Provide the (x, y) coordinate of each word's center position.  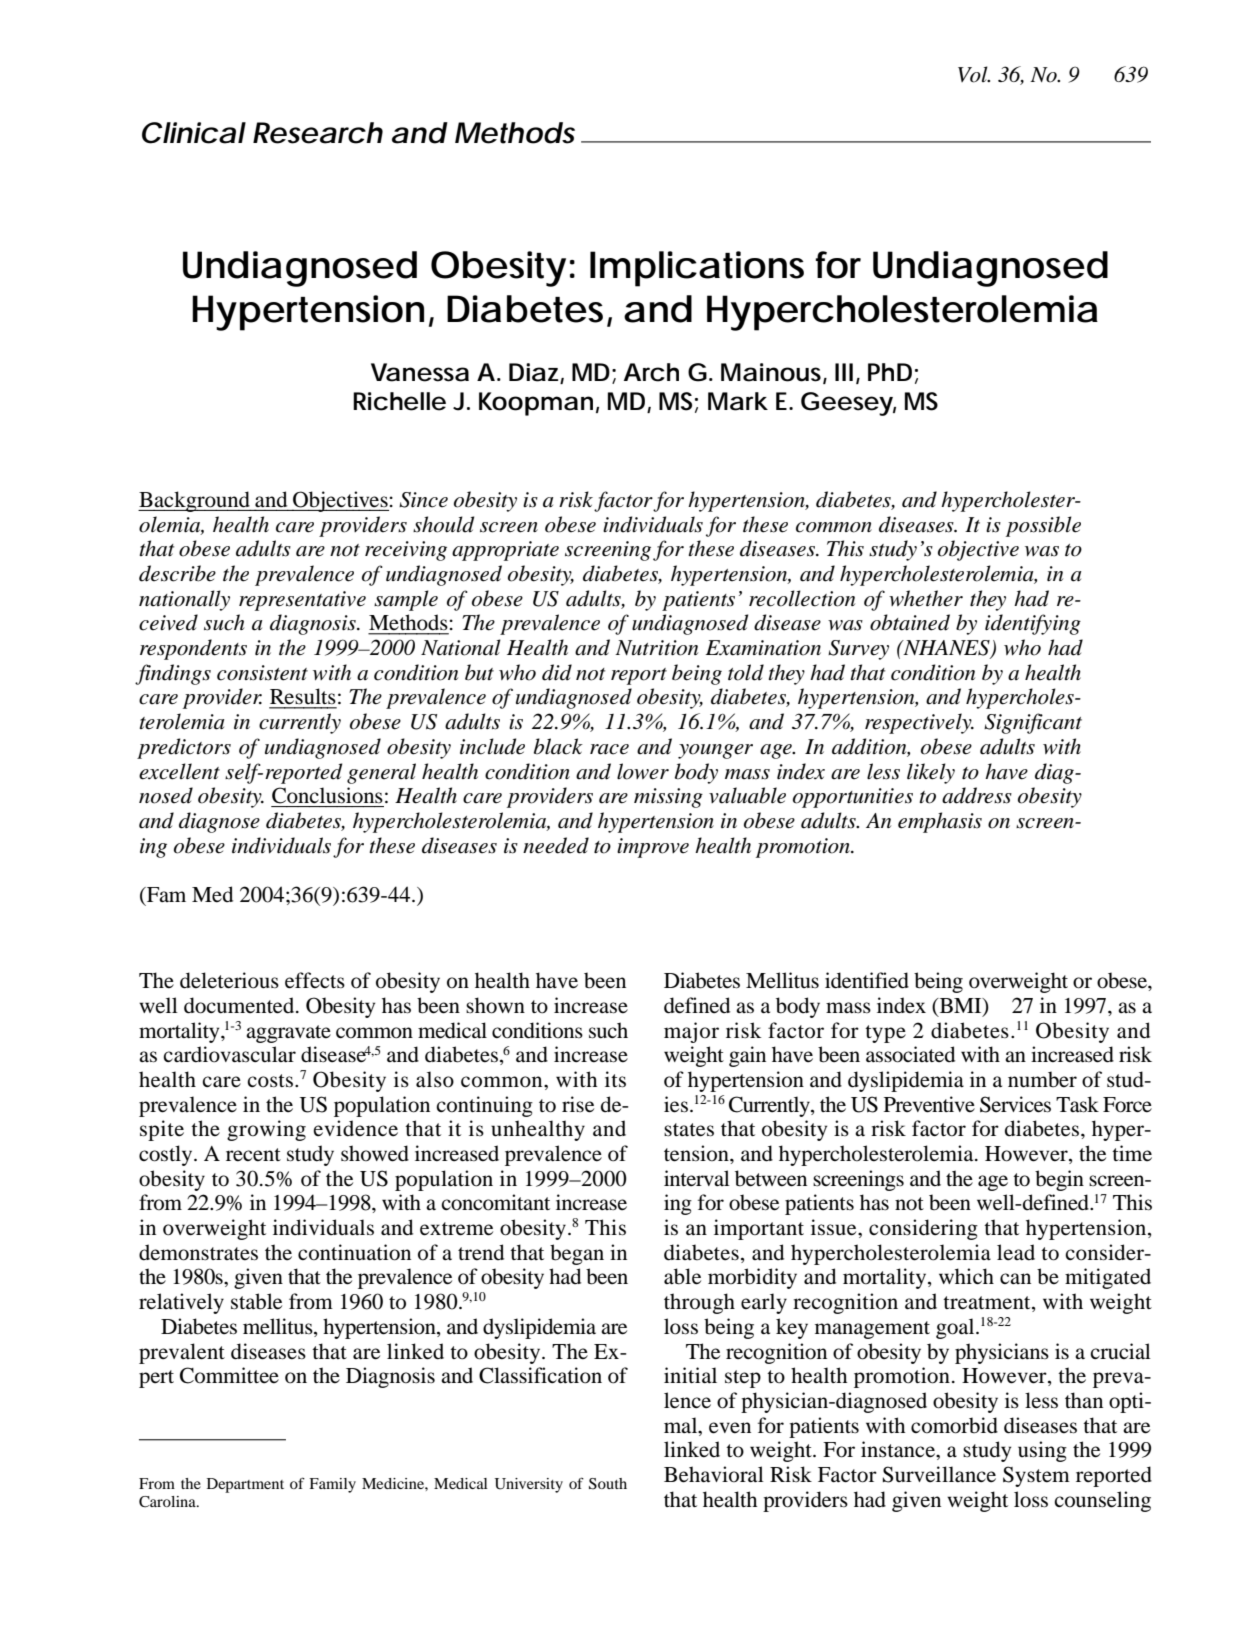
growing (266, 1130)
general (381, 773)
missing (668, 798)
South (608, 1484)
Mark (738, 401)
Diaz (533, 372)
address (977, 795)
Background (195, 501)
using (1042, 1451)
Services (1015, 1104)
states (689, 1130)
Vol (974, 74)
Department (245, 1485)
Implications (697, 269)
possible (1043, 526)
